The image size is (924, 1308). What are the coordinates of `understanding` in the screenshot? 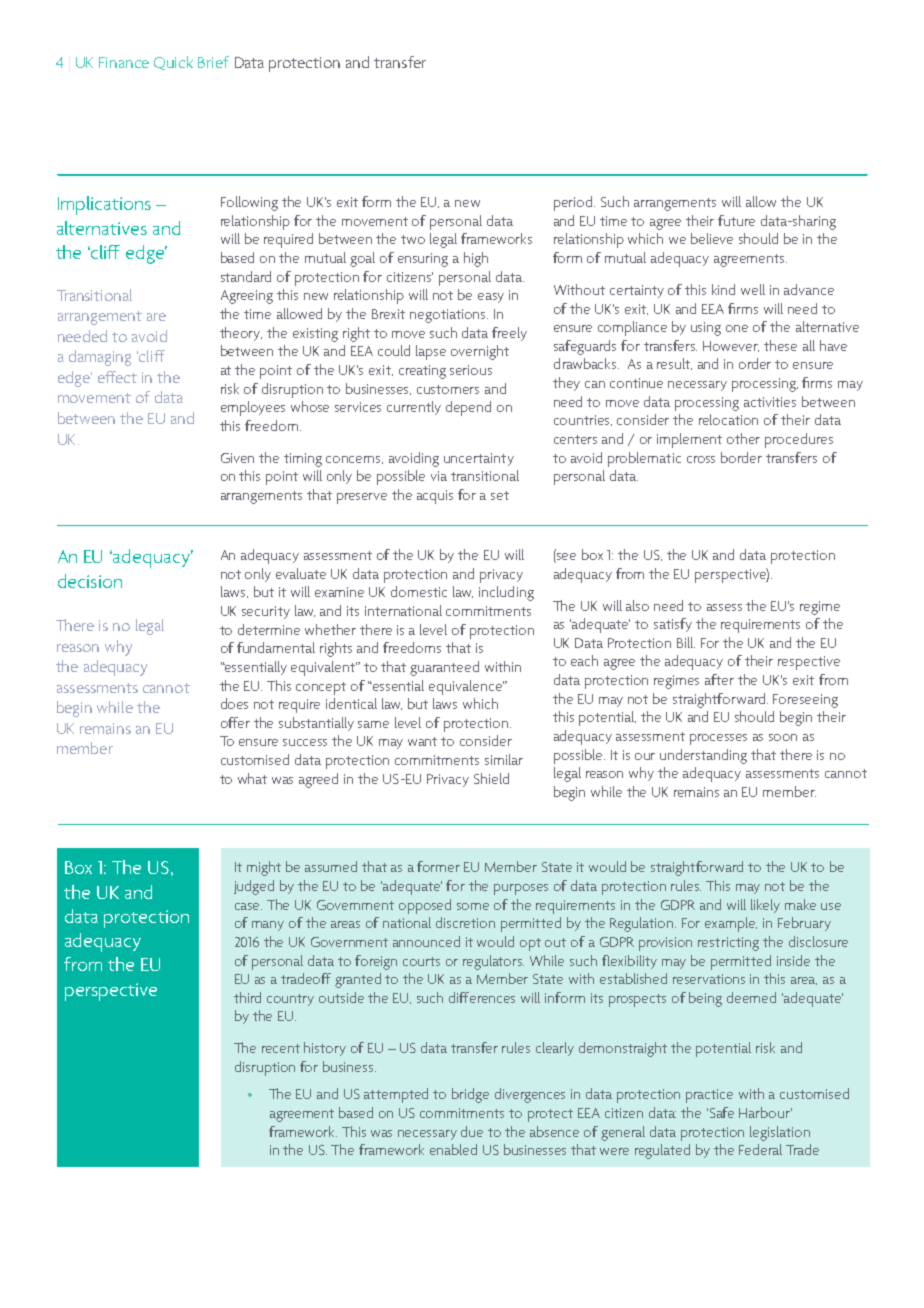 It's located at (703, 756).
